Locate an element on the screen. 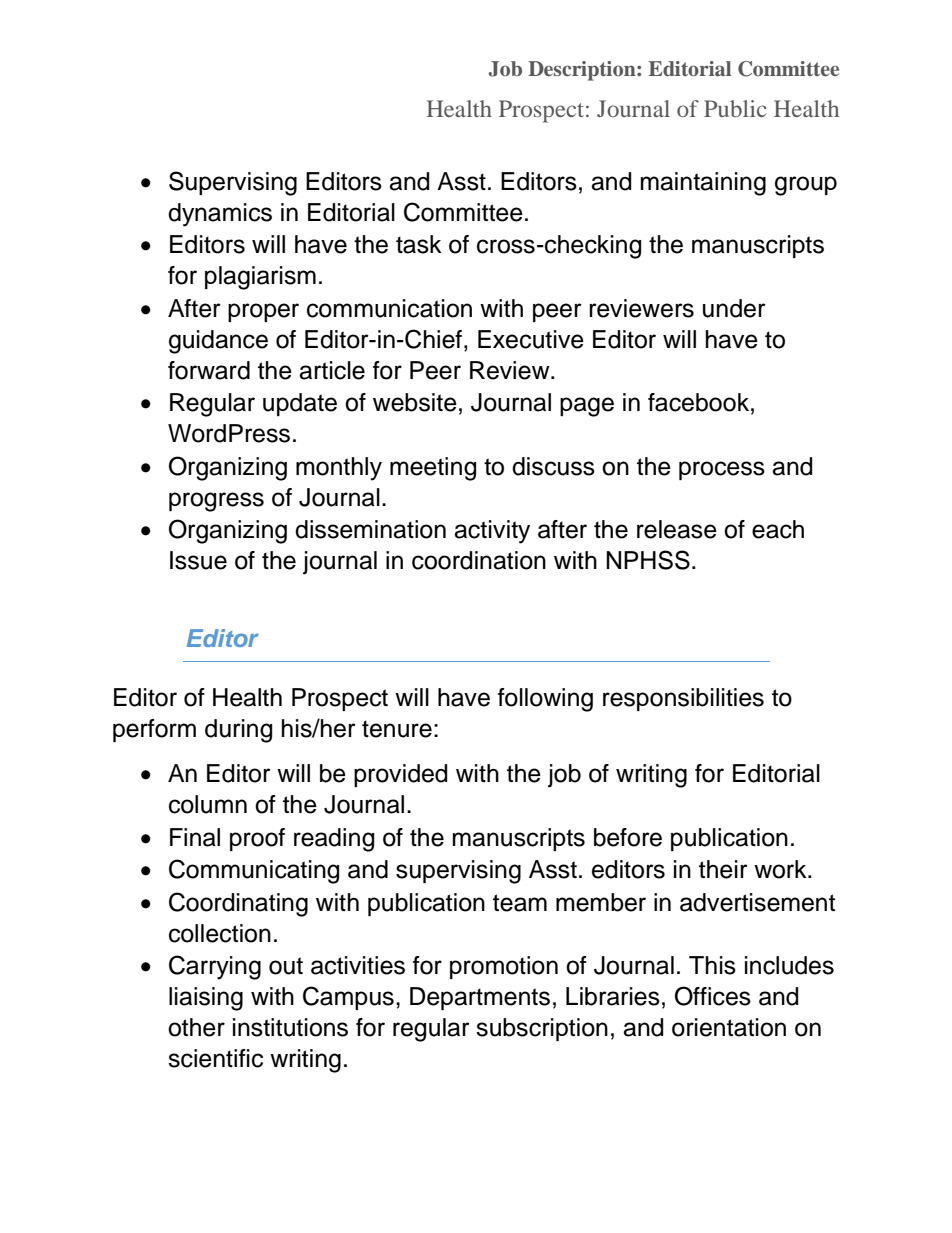 The height and width of the screenshot is (1233, 952). maintaining is located at coordinates (703, 184).
